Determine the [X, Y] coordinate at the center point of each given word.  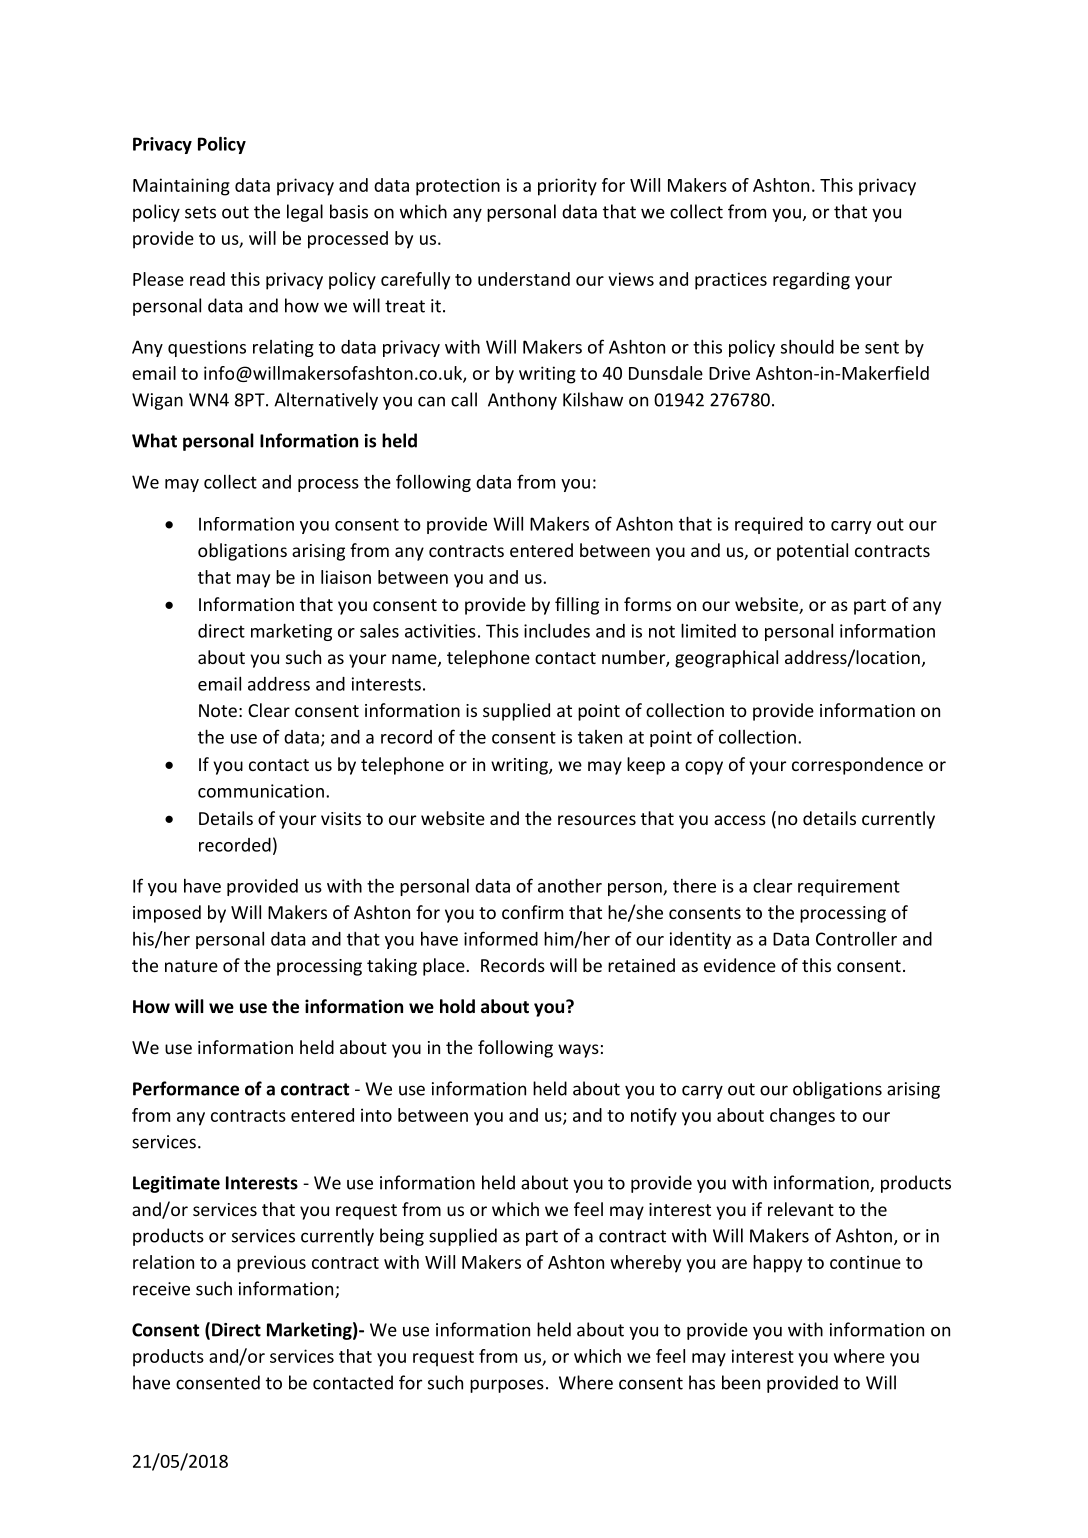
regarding [811, 281]
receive [161, 1289]
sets [200, 212]
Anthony [522, 401]
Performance [186, 1088]
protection [458, 187]
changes [802, 1117]
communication [261, 791]
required [769, 525]
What [154, 440]
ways [578, 1051]
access [740, 820]
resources [597, 820]
